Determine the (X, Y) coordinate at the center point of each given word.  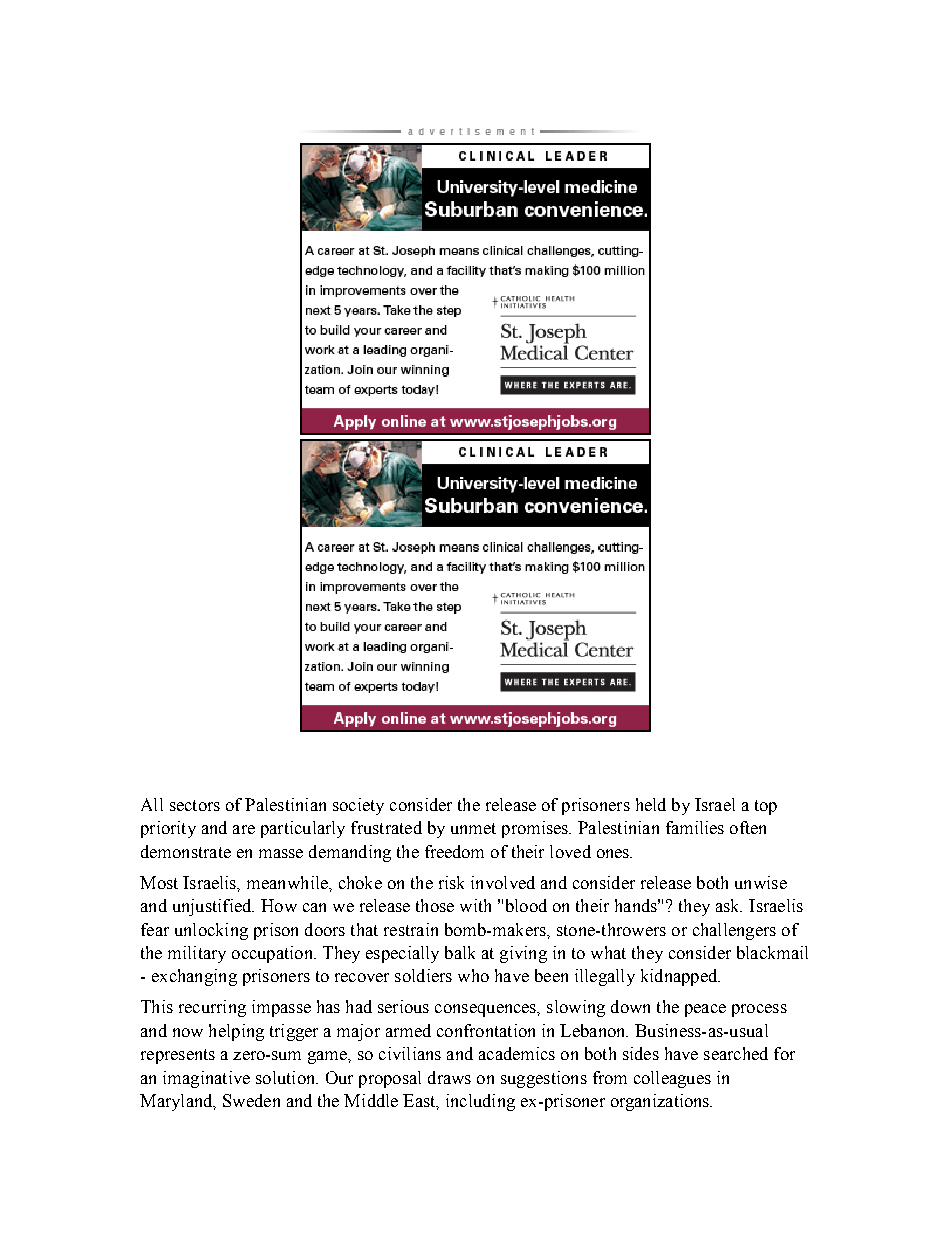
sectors (195, 805)
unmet (473, 828)
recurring (212, 1008)
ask (729, 905)
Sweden (251, 1100)
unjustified (213, 907)
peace (705, 1010)
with (475, 905)
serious (403, 1006)
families (695, 827)
